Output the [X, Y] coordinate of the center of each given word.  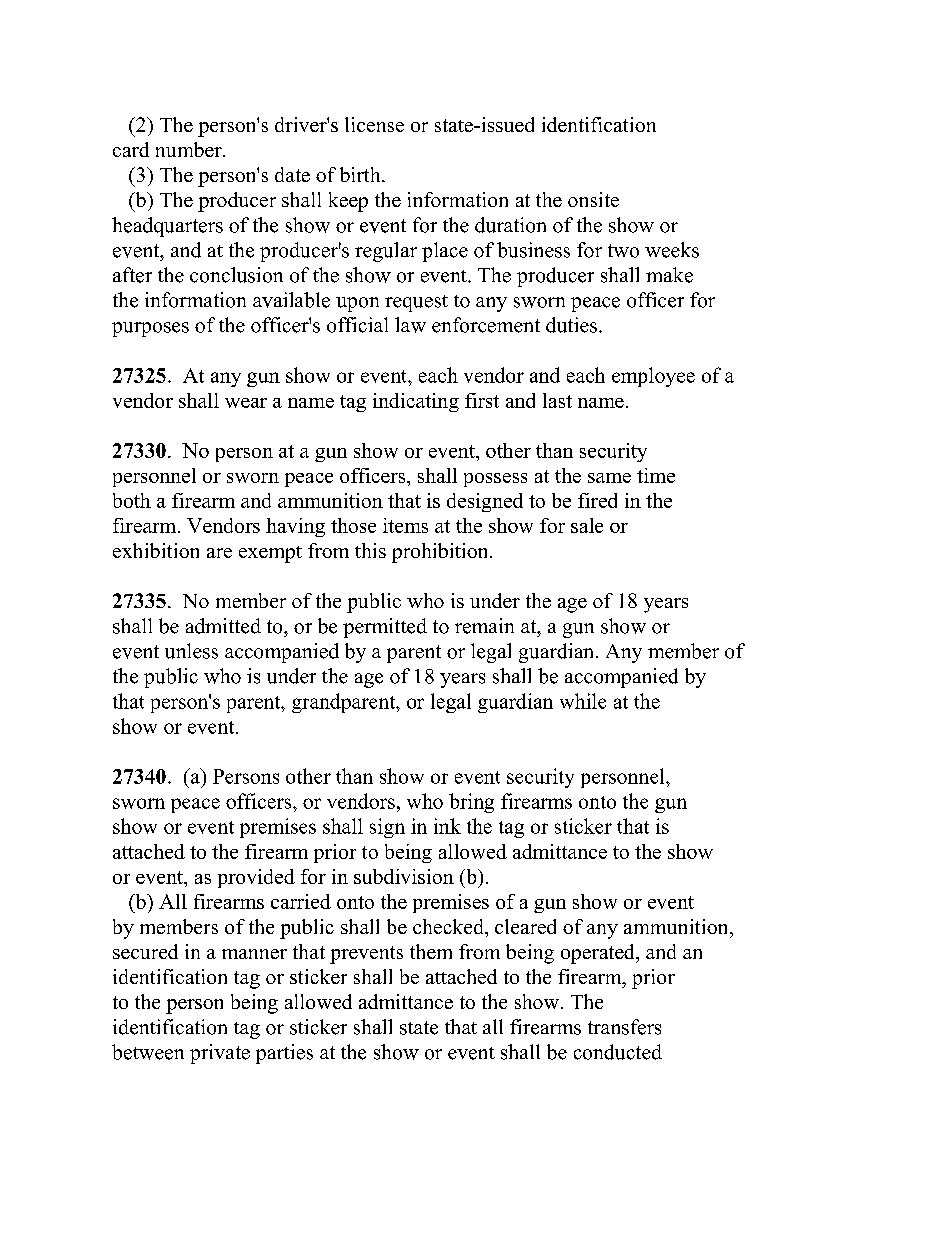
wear [246, 403]
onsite [593, 199]
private [220, 1054]
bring [471, 803]
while [583, 701]
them [431, 951]
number [190, 149]
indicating [416, 402]
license [374, 124]
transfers [624, 1027]
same [609, 478]
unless [191, 651]
